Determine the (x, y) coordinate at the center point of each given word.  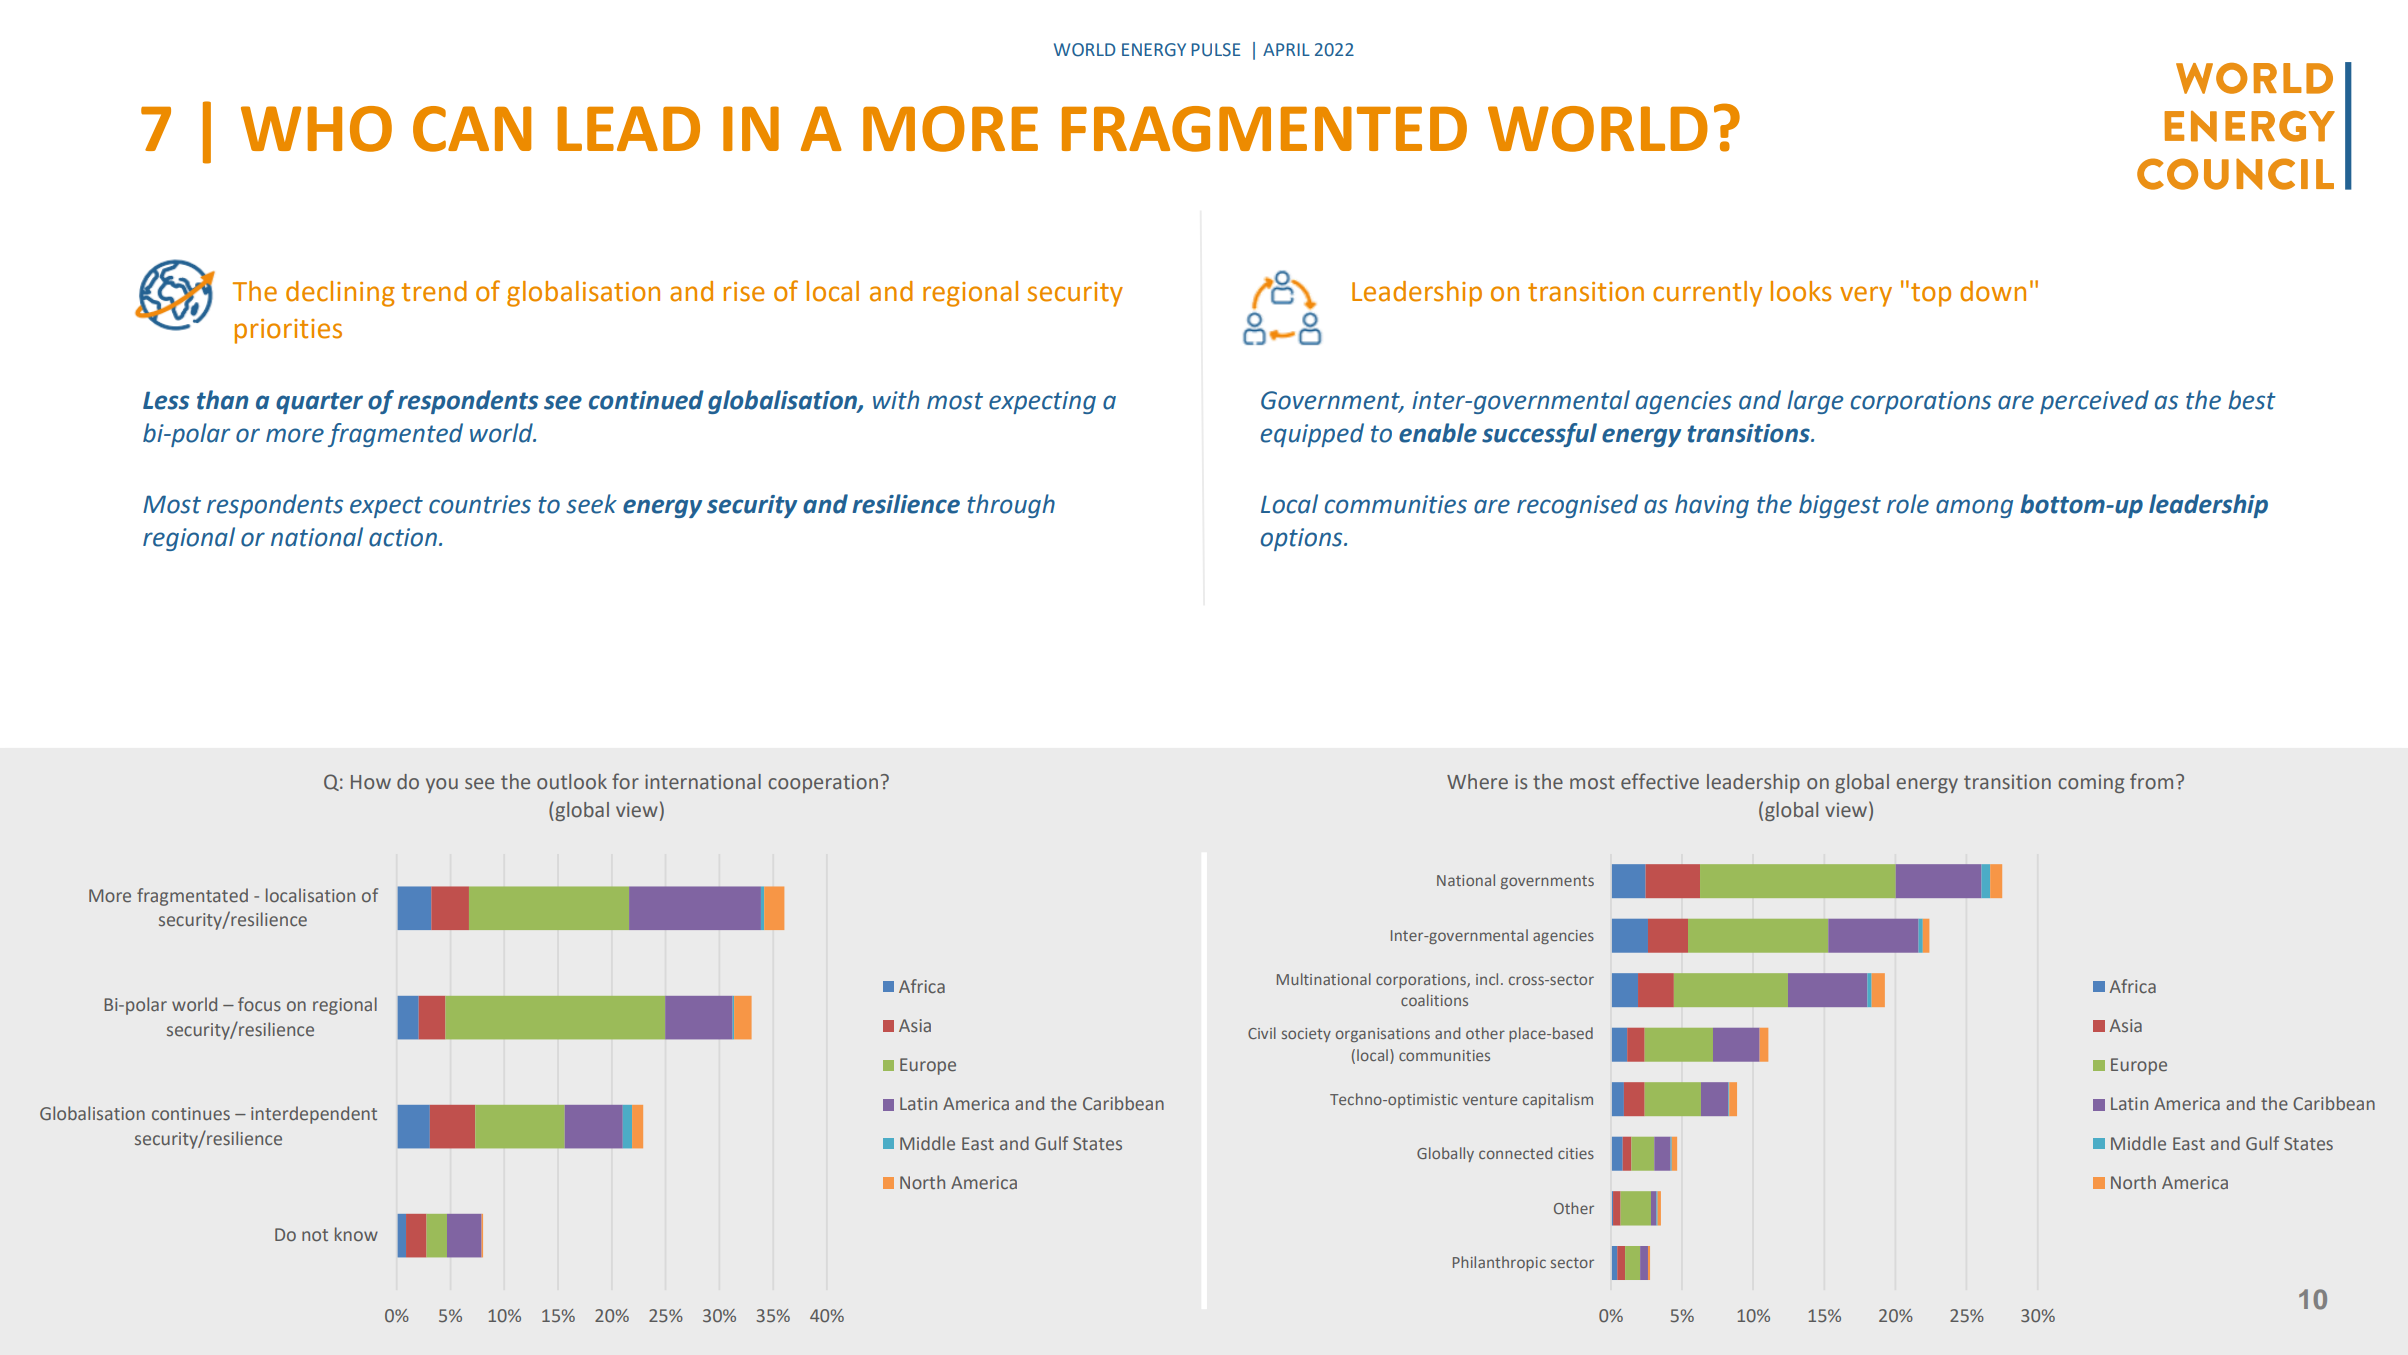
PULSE (1216, 50)
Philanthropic (1499, 1263)
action (403, 537)
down (1993, 291)
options (1303, 539)
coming (2091, 783)
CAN (472, 129)
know (356, 1234)
